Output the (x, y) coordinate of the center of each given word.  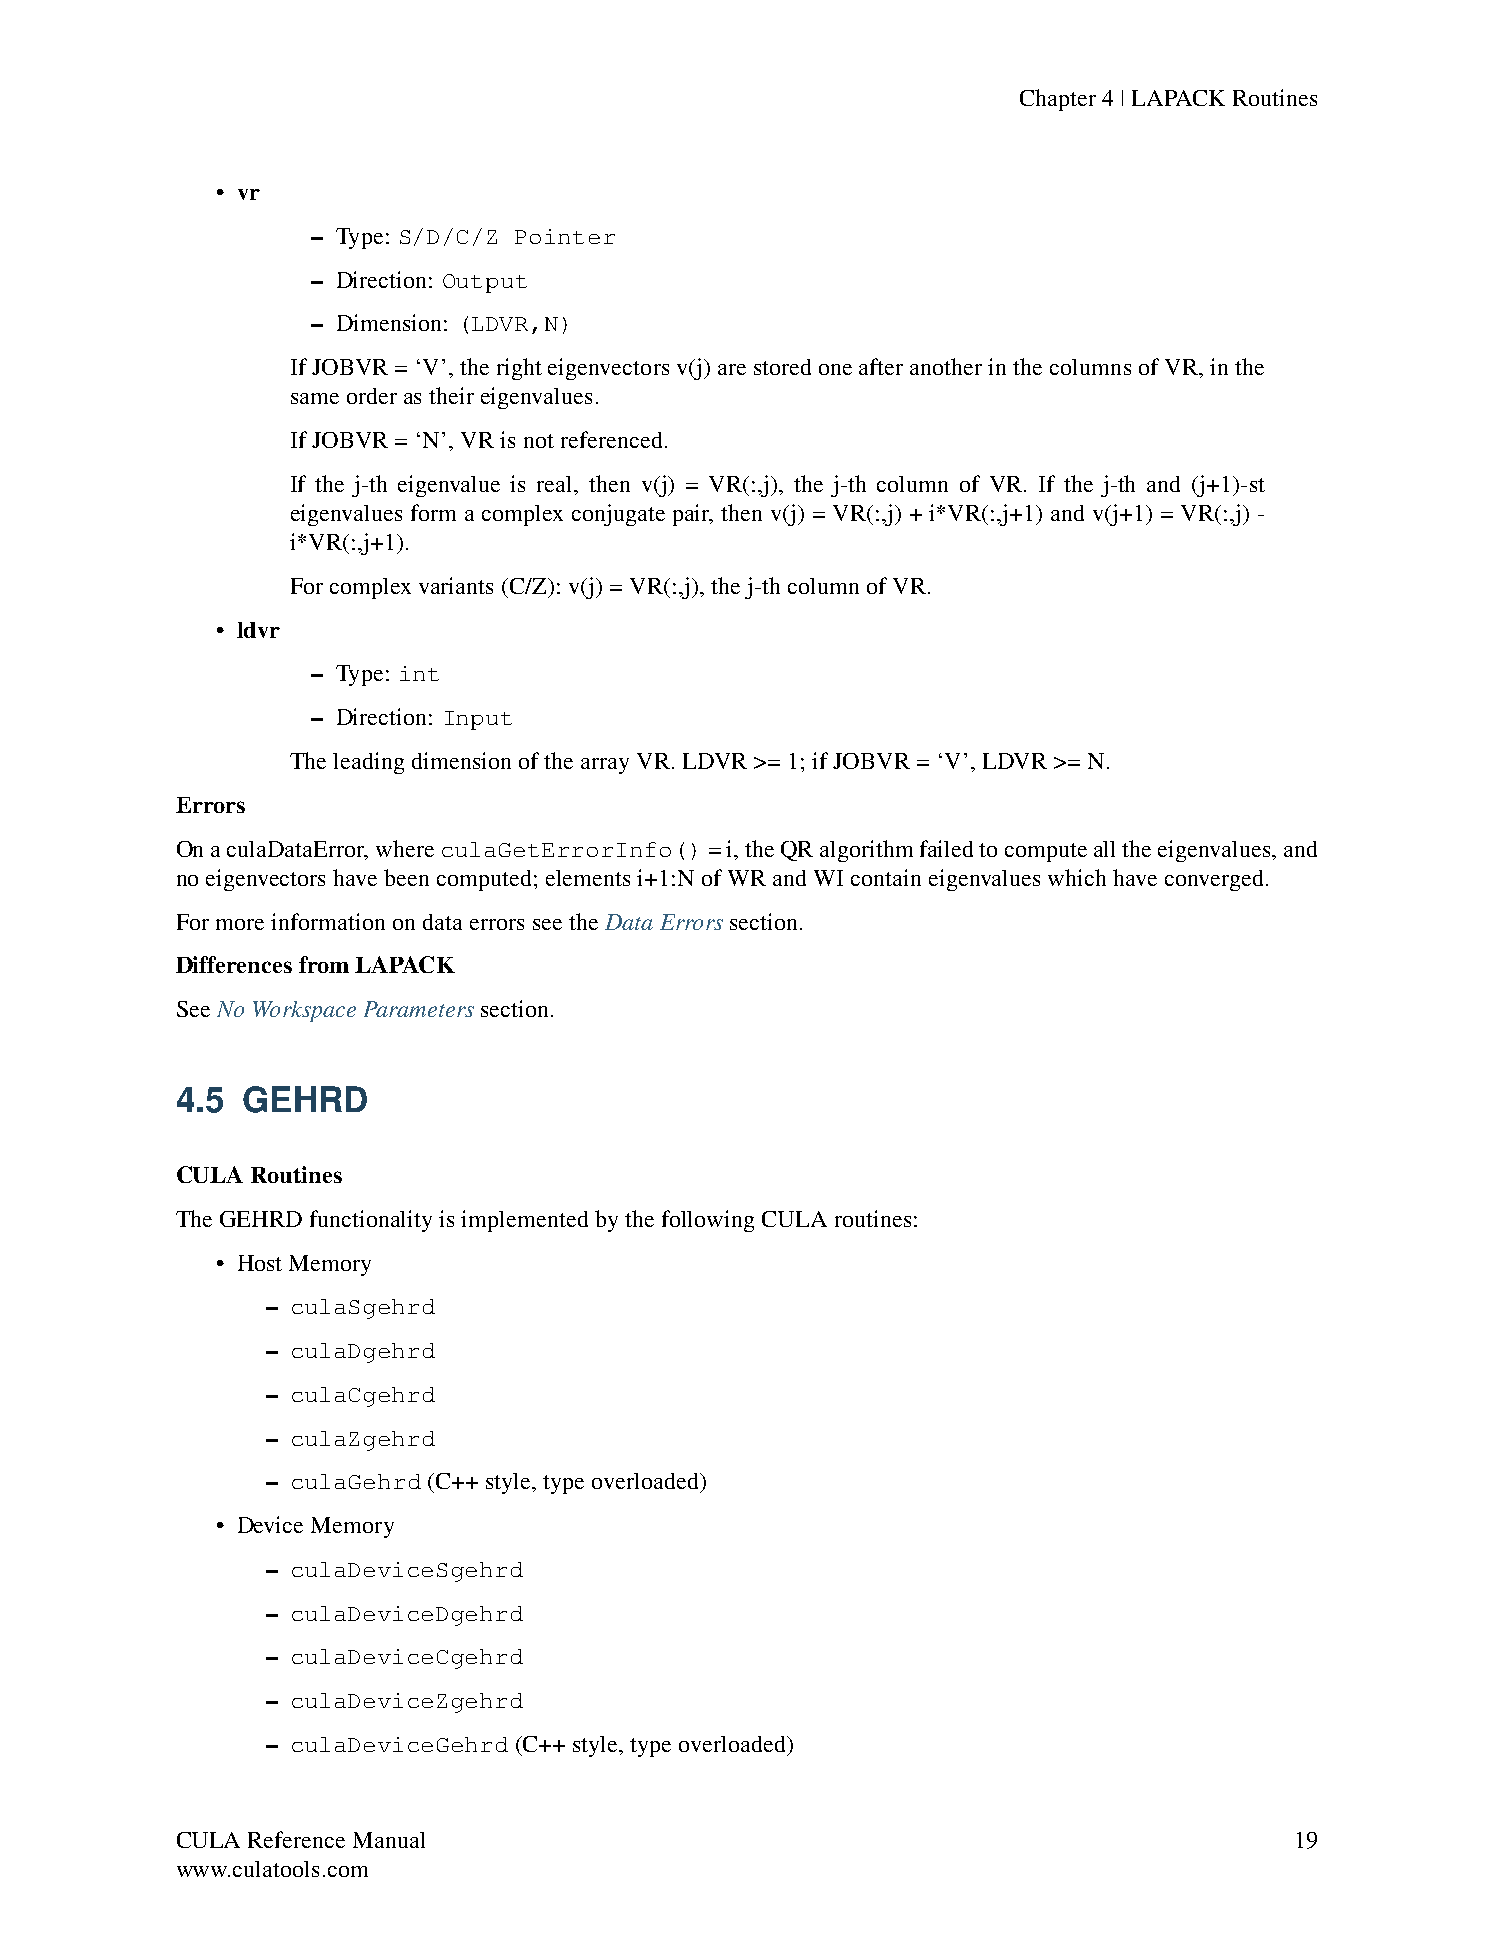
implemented (524, 1221)
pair (693, 515)
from (324, 964)
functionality (371, 1221)
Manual (389, 1840)
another (946, 366)
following (708, 1221)
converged (1216, 880)
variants (456, 585)
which (1077, 877)
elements (588, 878)
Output (485, 283)
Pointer (565, 236)
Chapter (1058, 100)
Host (260, 1263)
